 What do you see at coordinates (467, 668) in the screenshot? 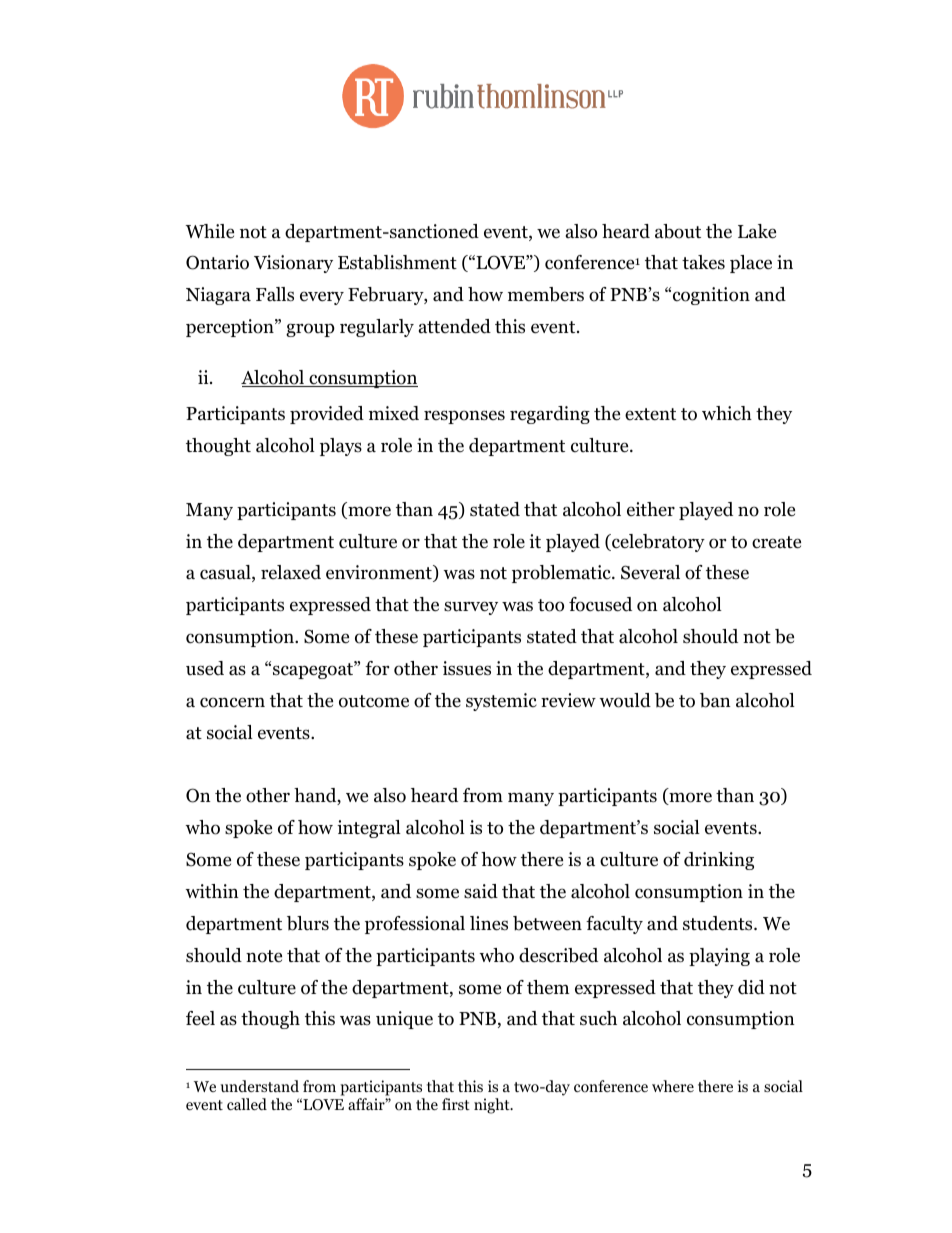
I see `issues` at bounding box center [467, 668].
